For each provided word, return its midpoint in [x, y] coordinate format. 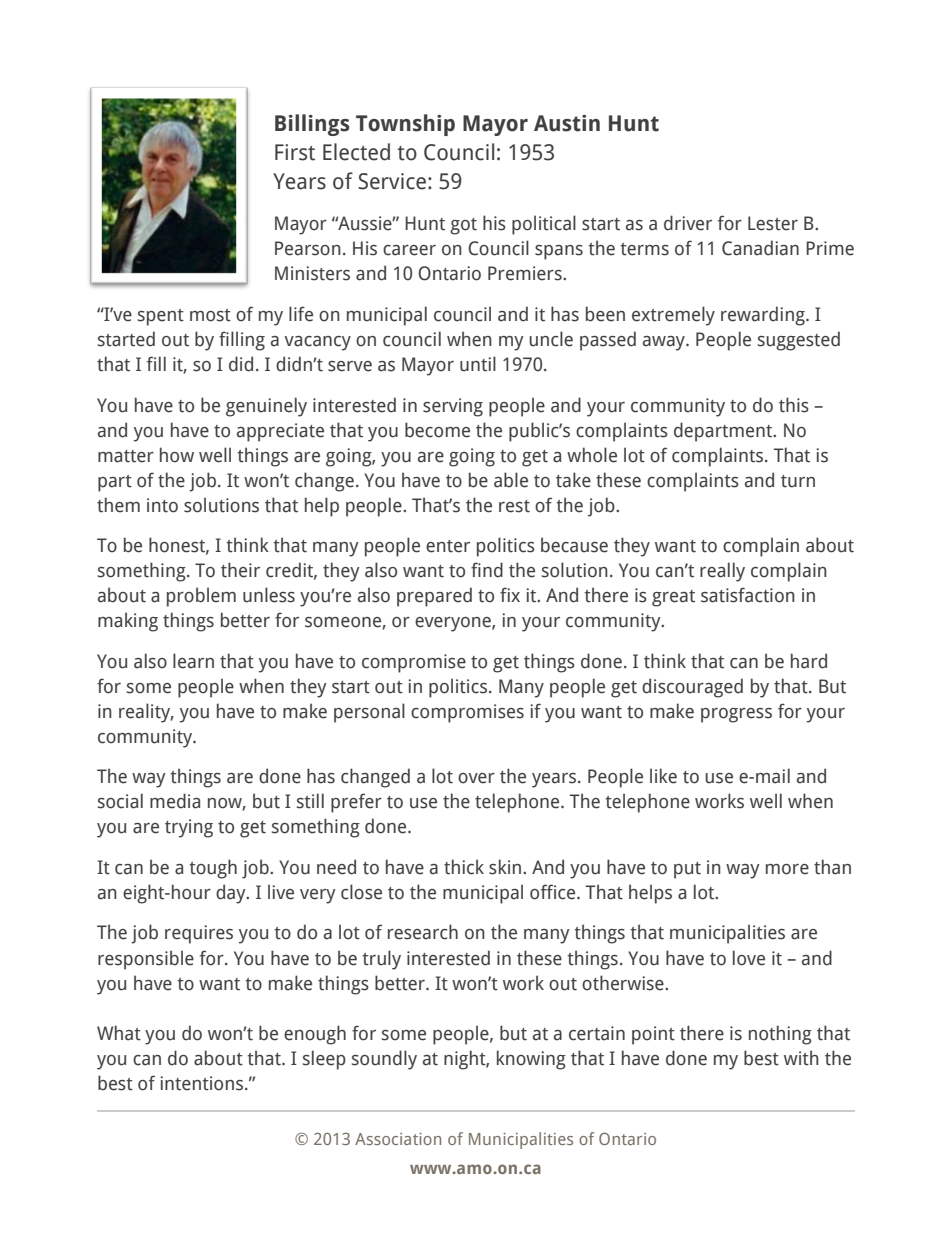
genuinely [266, 407]
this [794, 405]
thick [464, 867]
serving [453, 407]
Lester [773, 223]
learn [193, 661]
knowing [531, 1060]
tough [213, 869]
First [295, 152]
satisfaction [748, 595]
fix [510, 594]
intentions [202, 1083]
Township [405, 125]
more [787, 869]
